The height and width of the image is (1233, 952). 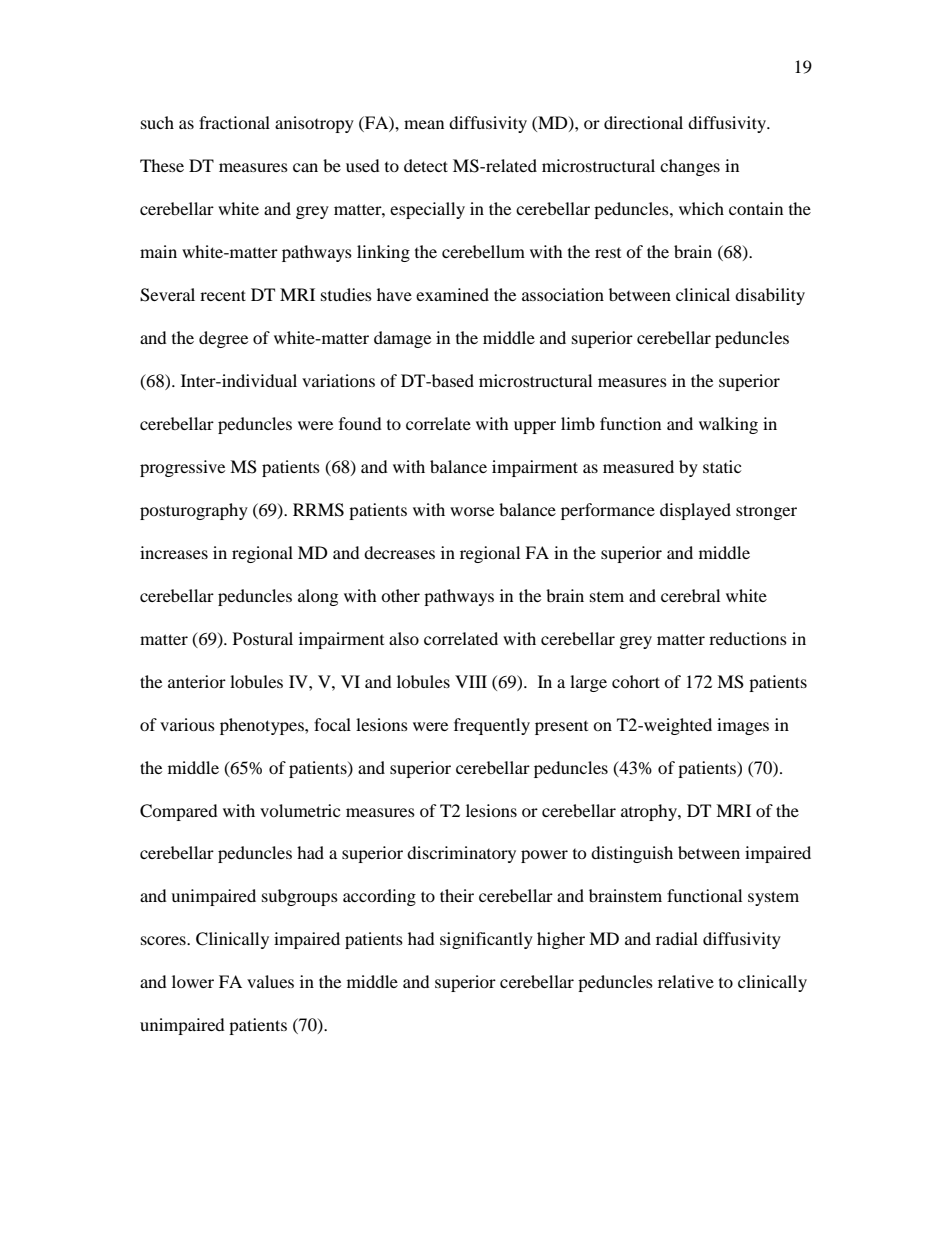 I want to click on degree, so click(x=223, y=339).
